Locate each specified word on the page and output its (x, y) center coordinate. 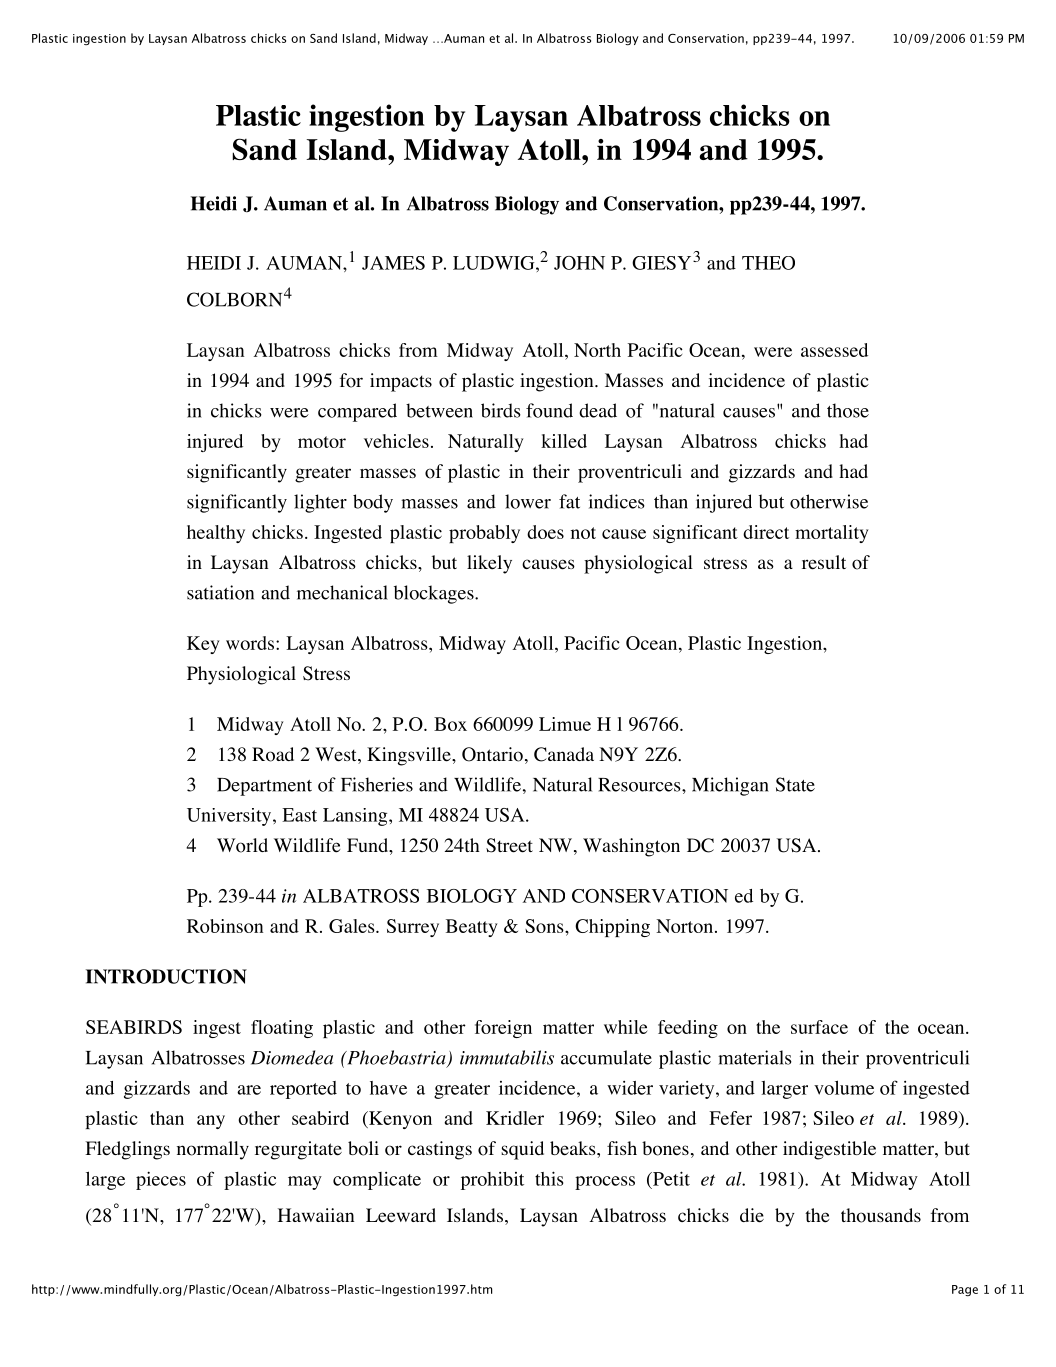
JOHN (579, 263)
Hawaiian (316, 1215)
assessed (834, 350)
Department (264, 787)
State (795, 784)
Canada (564, 754)
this (549, 1178)
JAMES (393, 263)
